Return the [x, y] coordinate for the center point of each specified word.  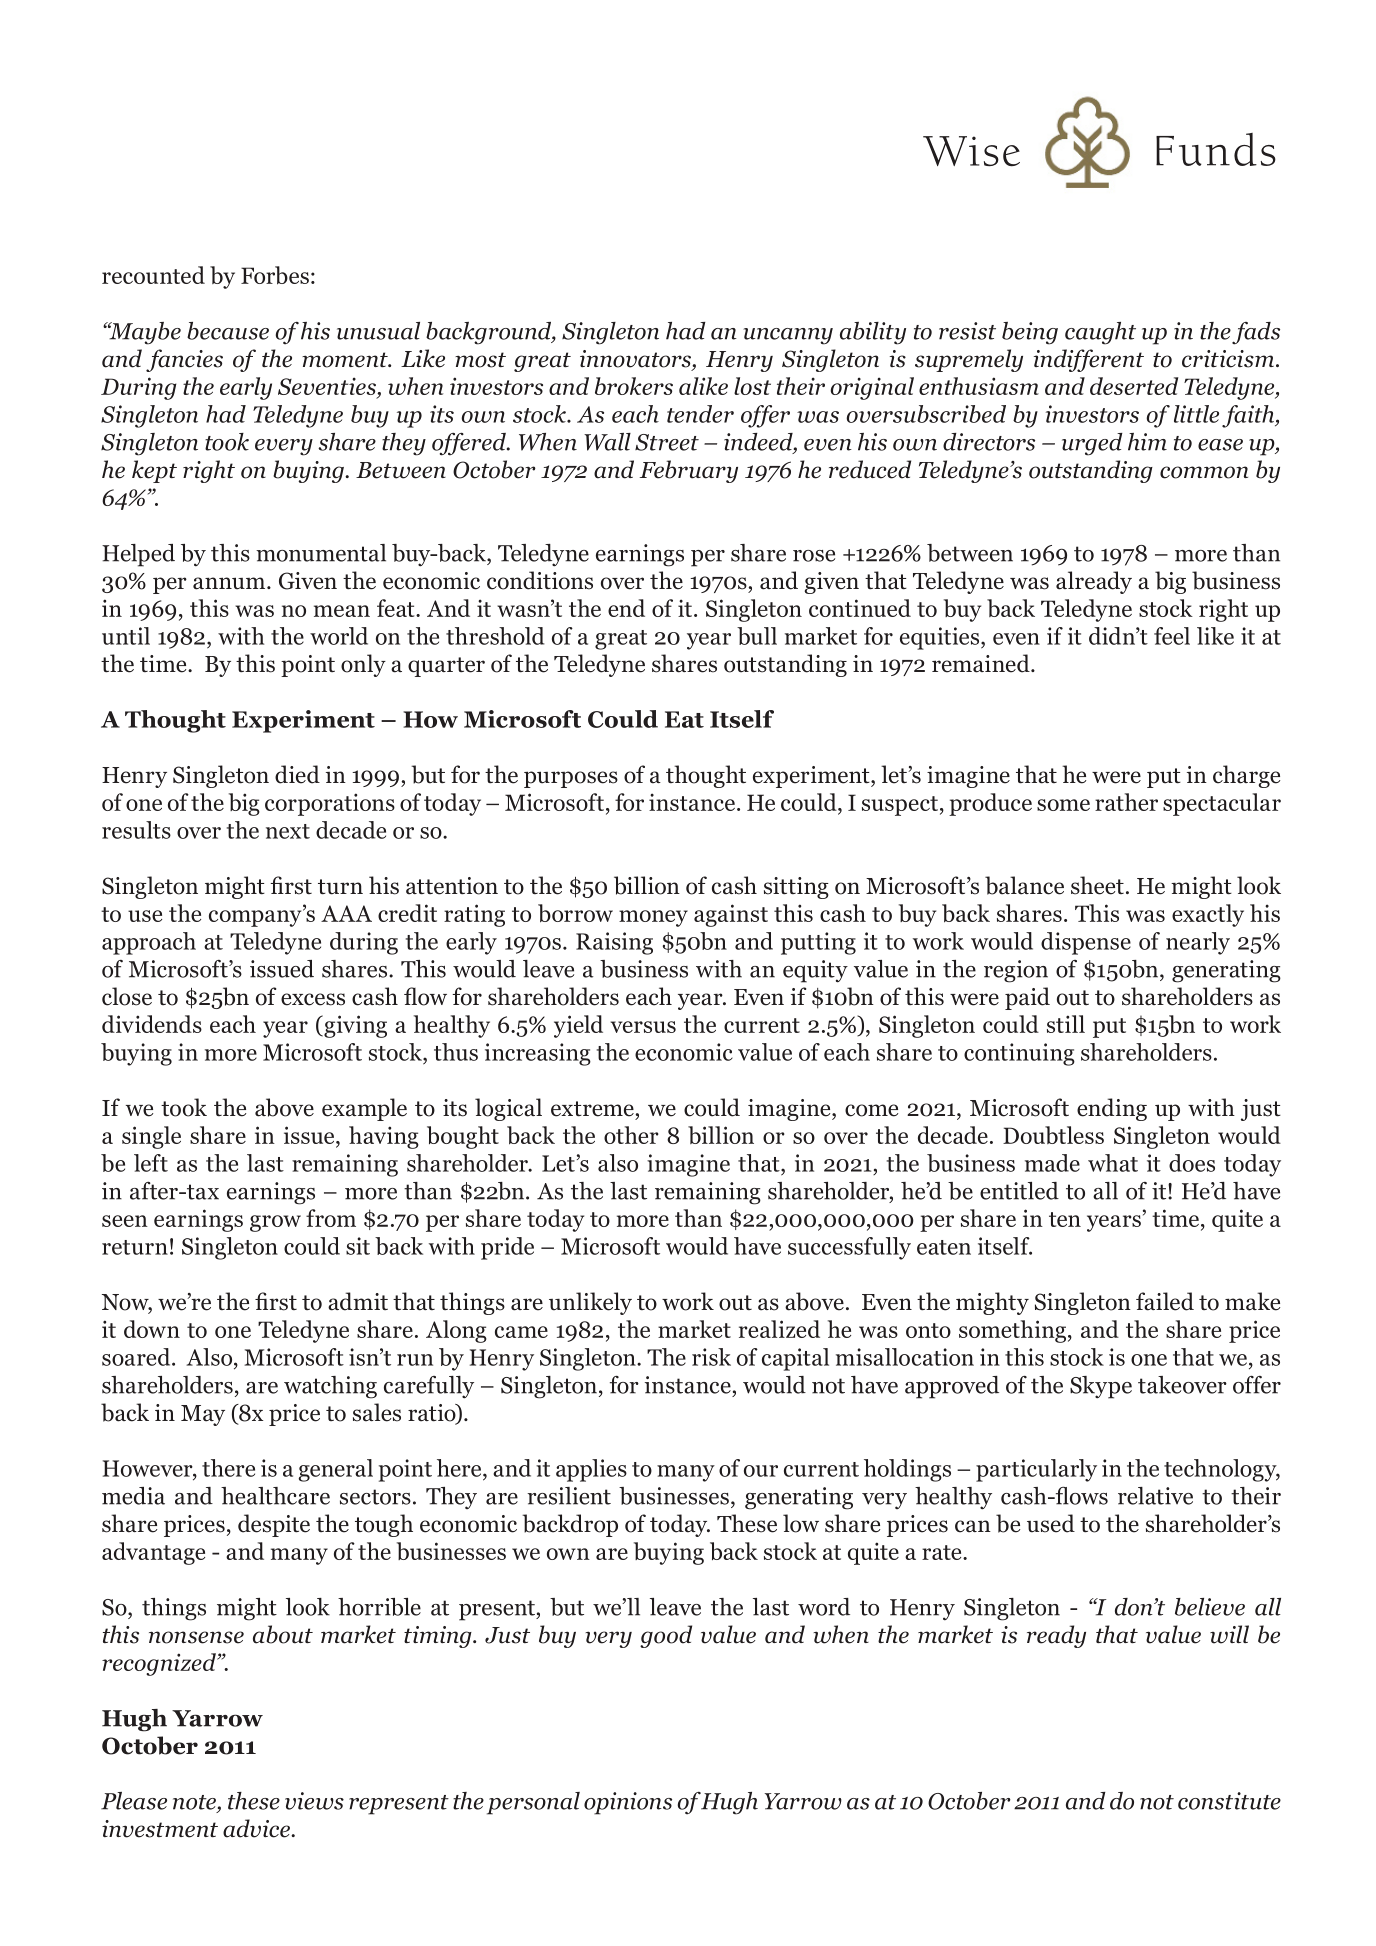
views [314, 1801]
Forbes [275, 275]
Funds [1216, 149]
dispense [1086, 943]
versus [643, 1027]
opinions [628, 1803]
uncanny [788, 336]
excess [313, 999]
